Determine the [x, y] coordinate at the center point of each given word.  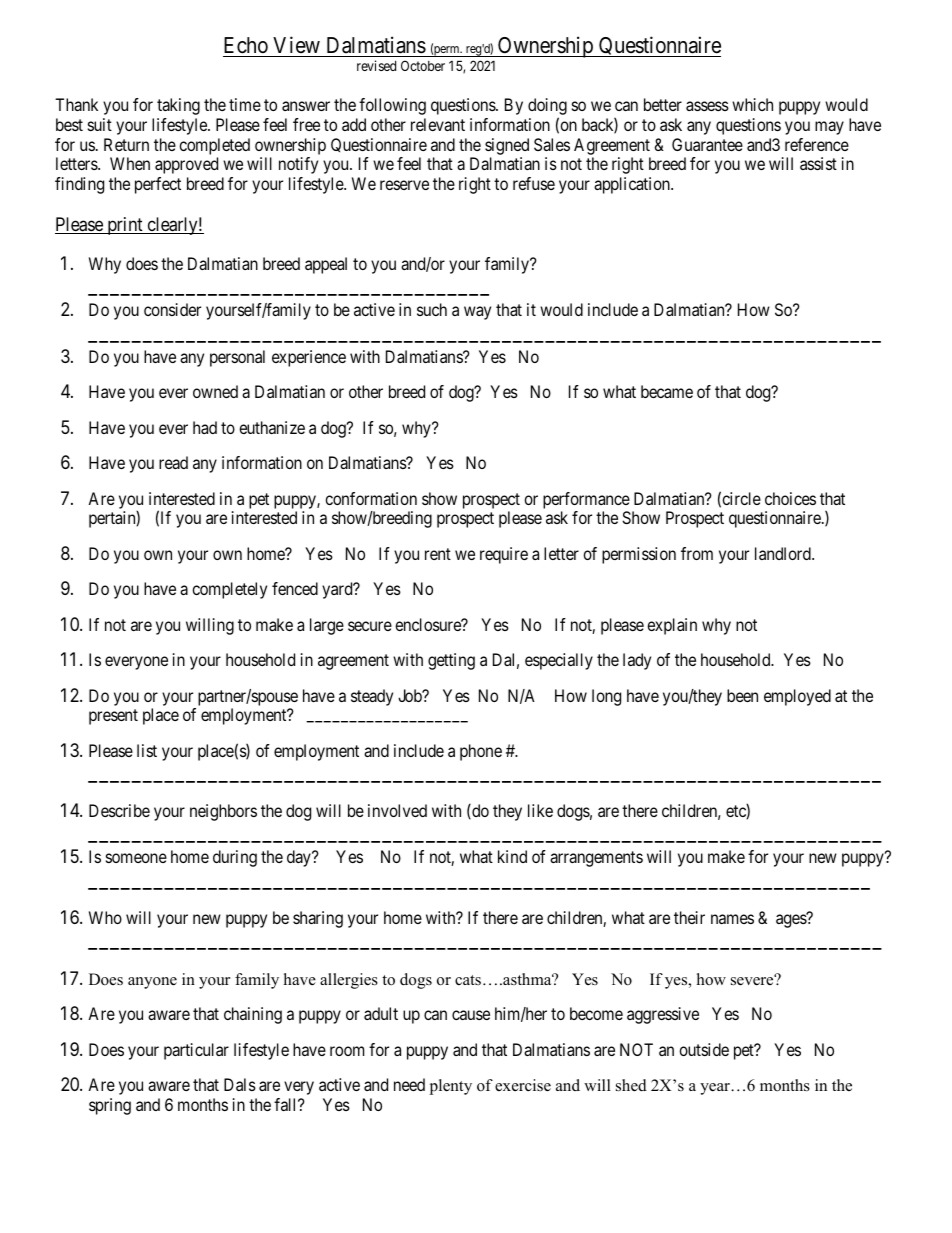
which [752, 104]
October [423, 65]
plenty [450, 1087]
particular [196, 1051]
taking [178, 106]
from [697, 553]
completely [229, 590]
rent [438, 554]
